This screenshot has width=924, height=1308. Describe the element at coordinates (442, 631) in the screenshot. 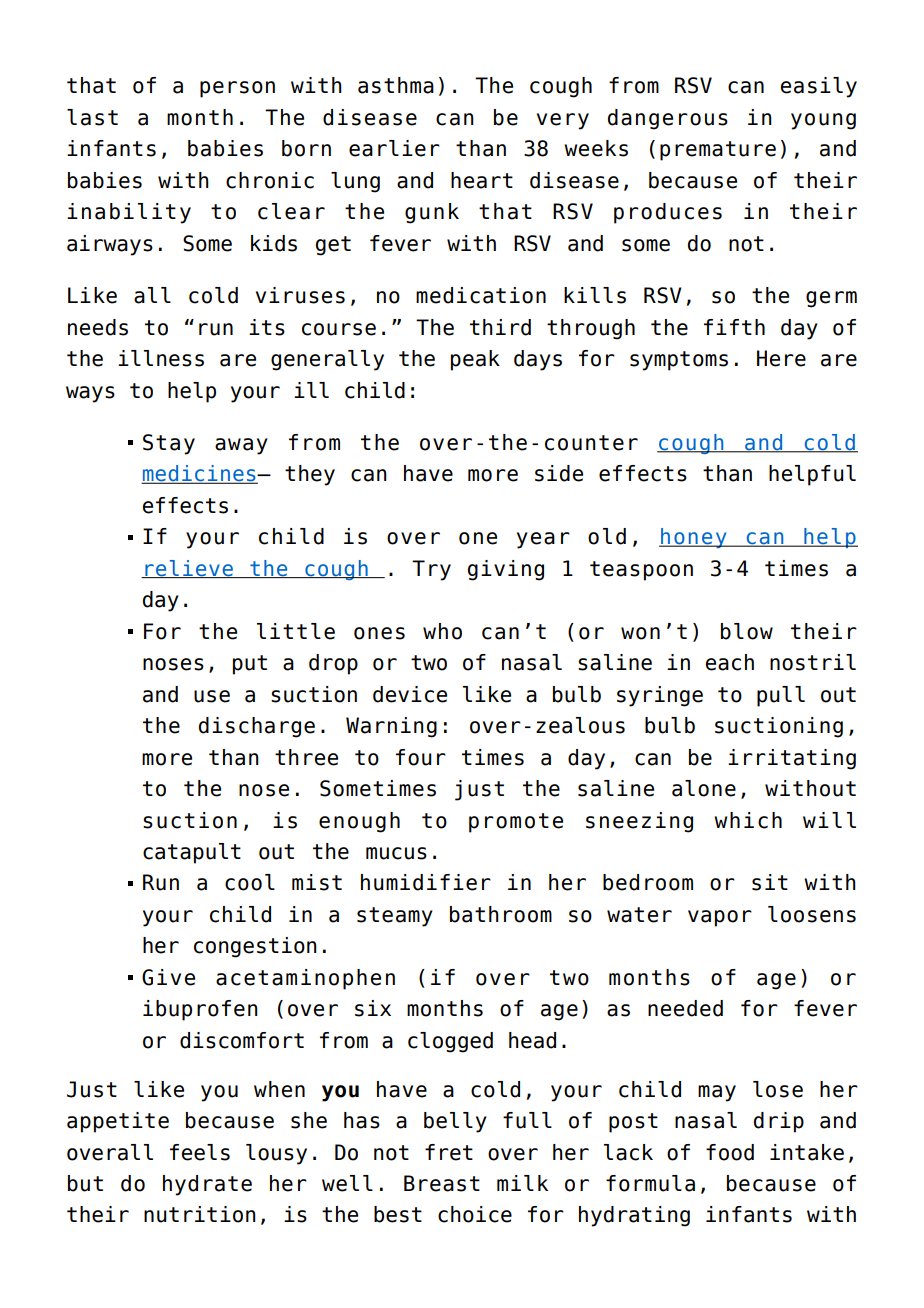

I see `who` at that location.
